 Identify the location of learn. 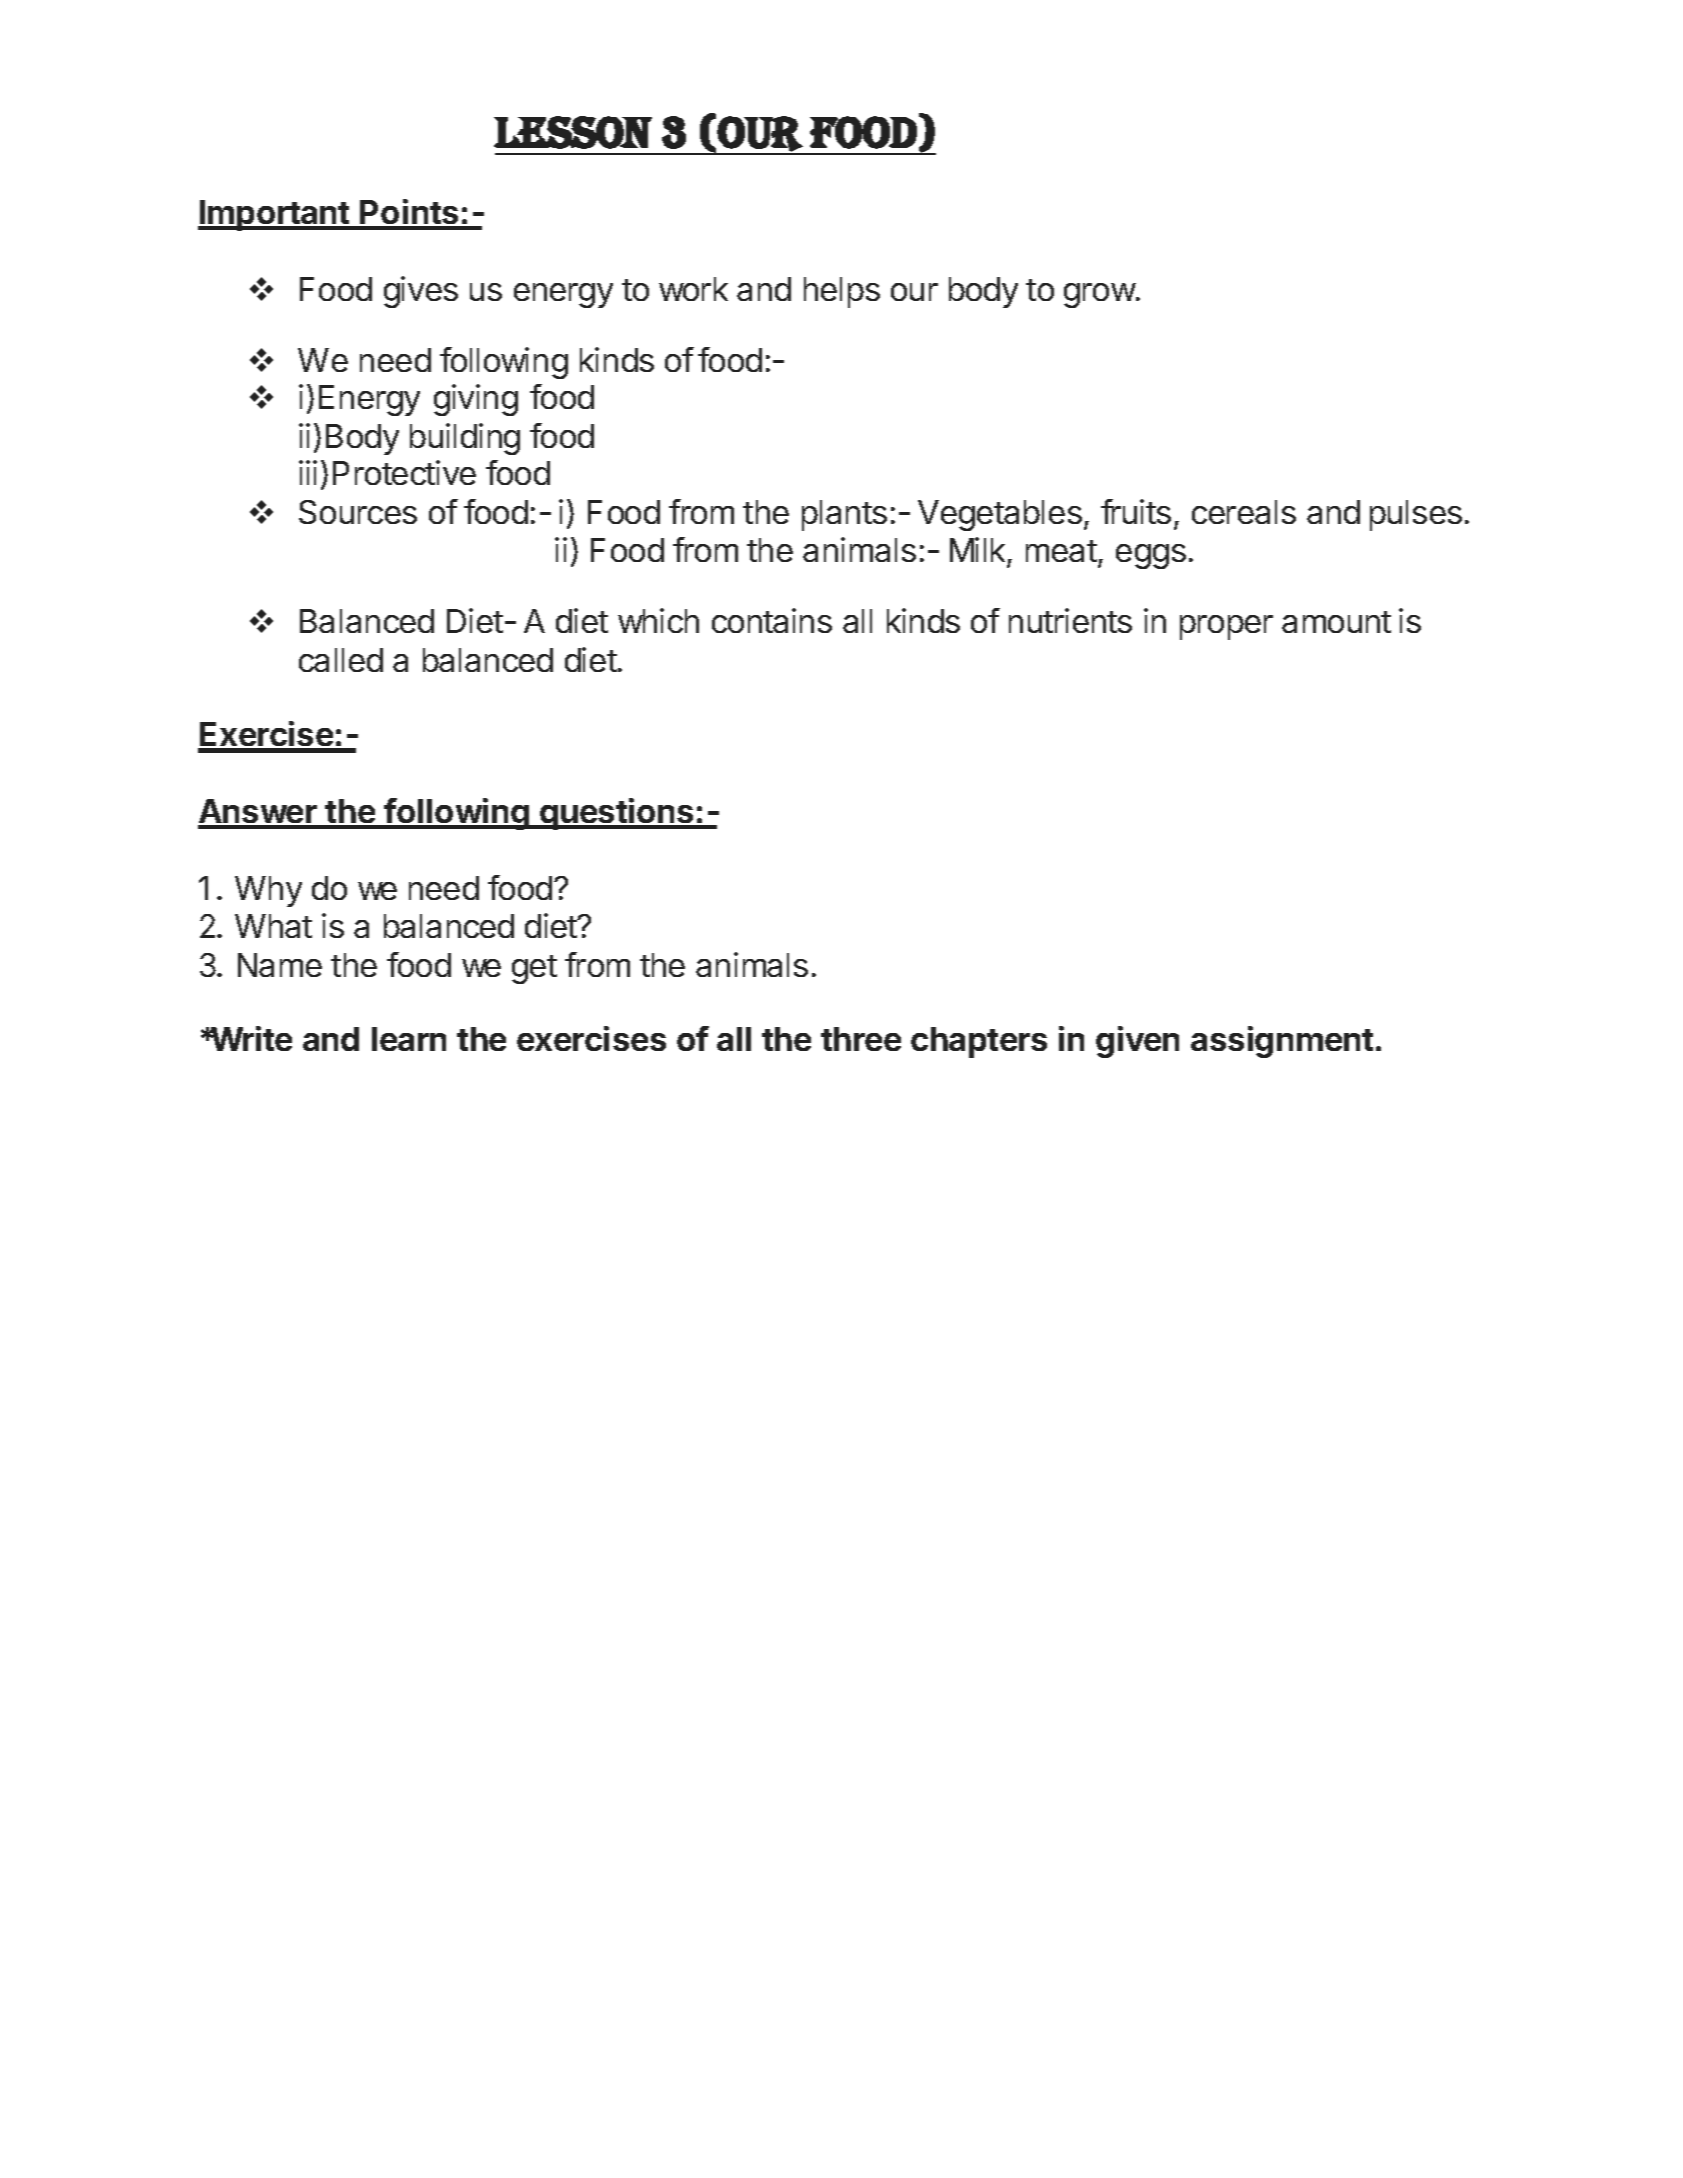
(409, 1039).
